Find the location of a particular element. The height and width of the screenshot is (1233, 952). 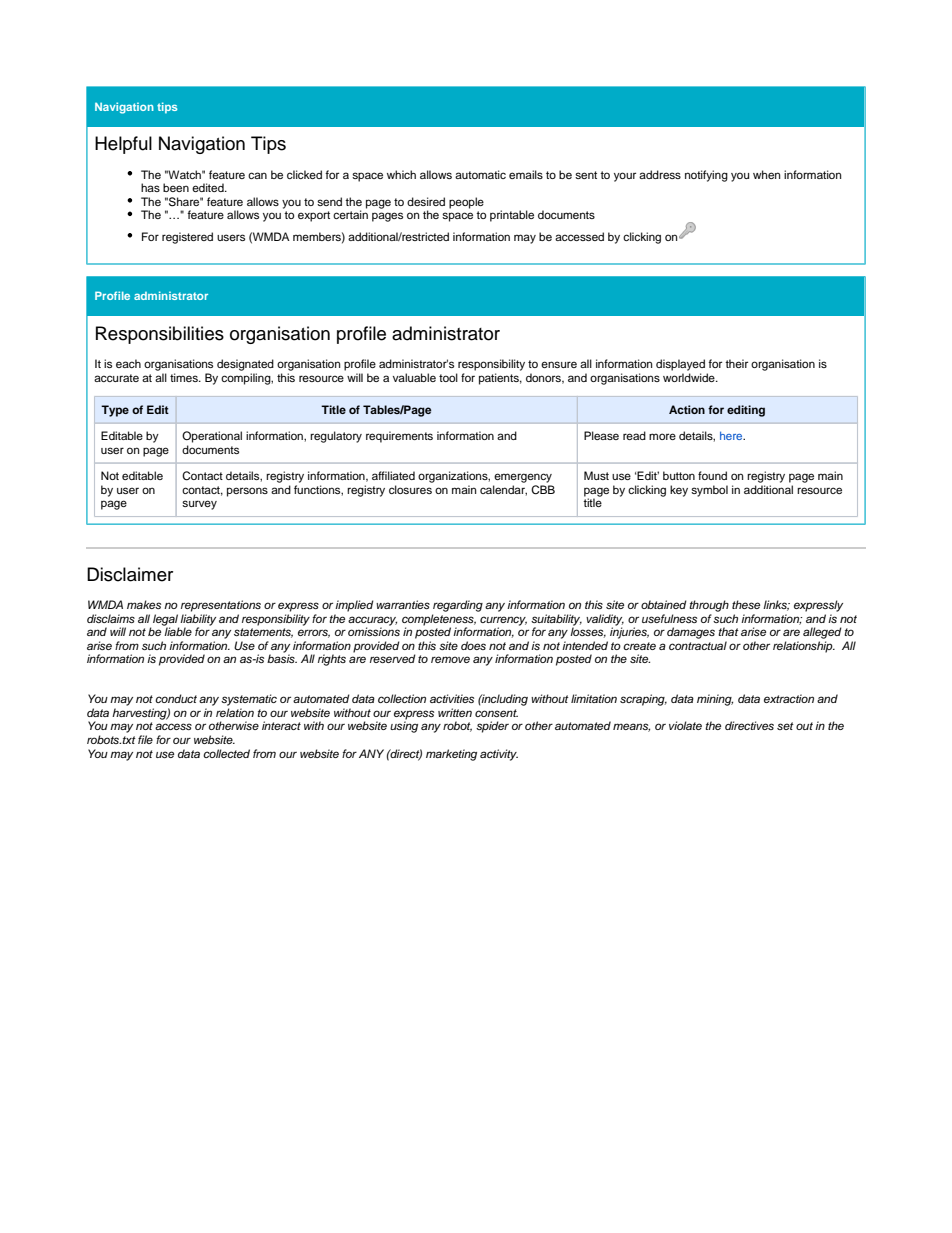

regarding is located at coordinates (458, 606).
